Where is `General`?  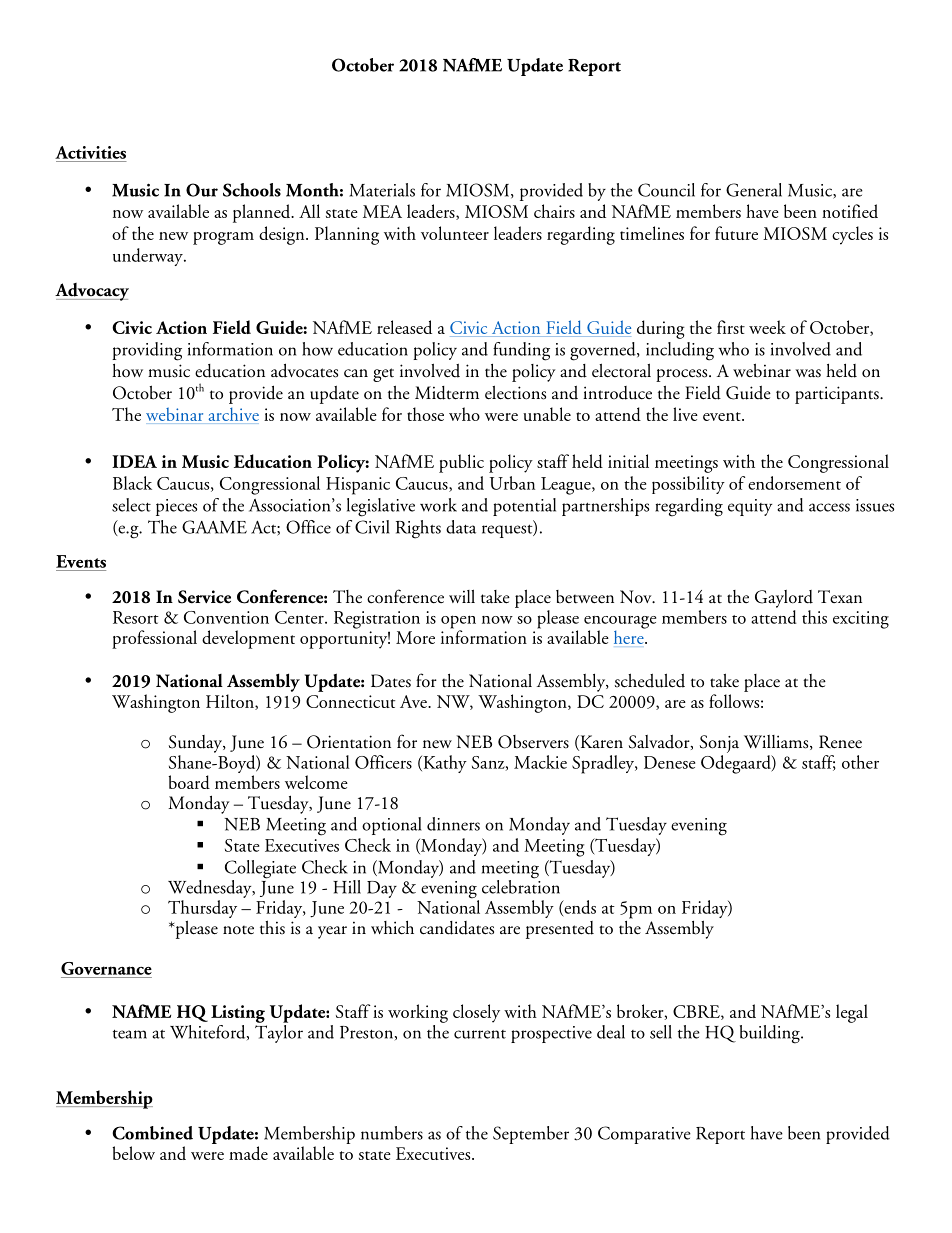 General is located at coordinates (754, 190).
